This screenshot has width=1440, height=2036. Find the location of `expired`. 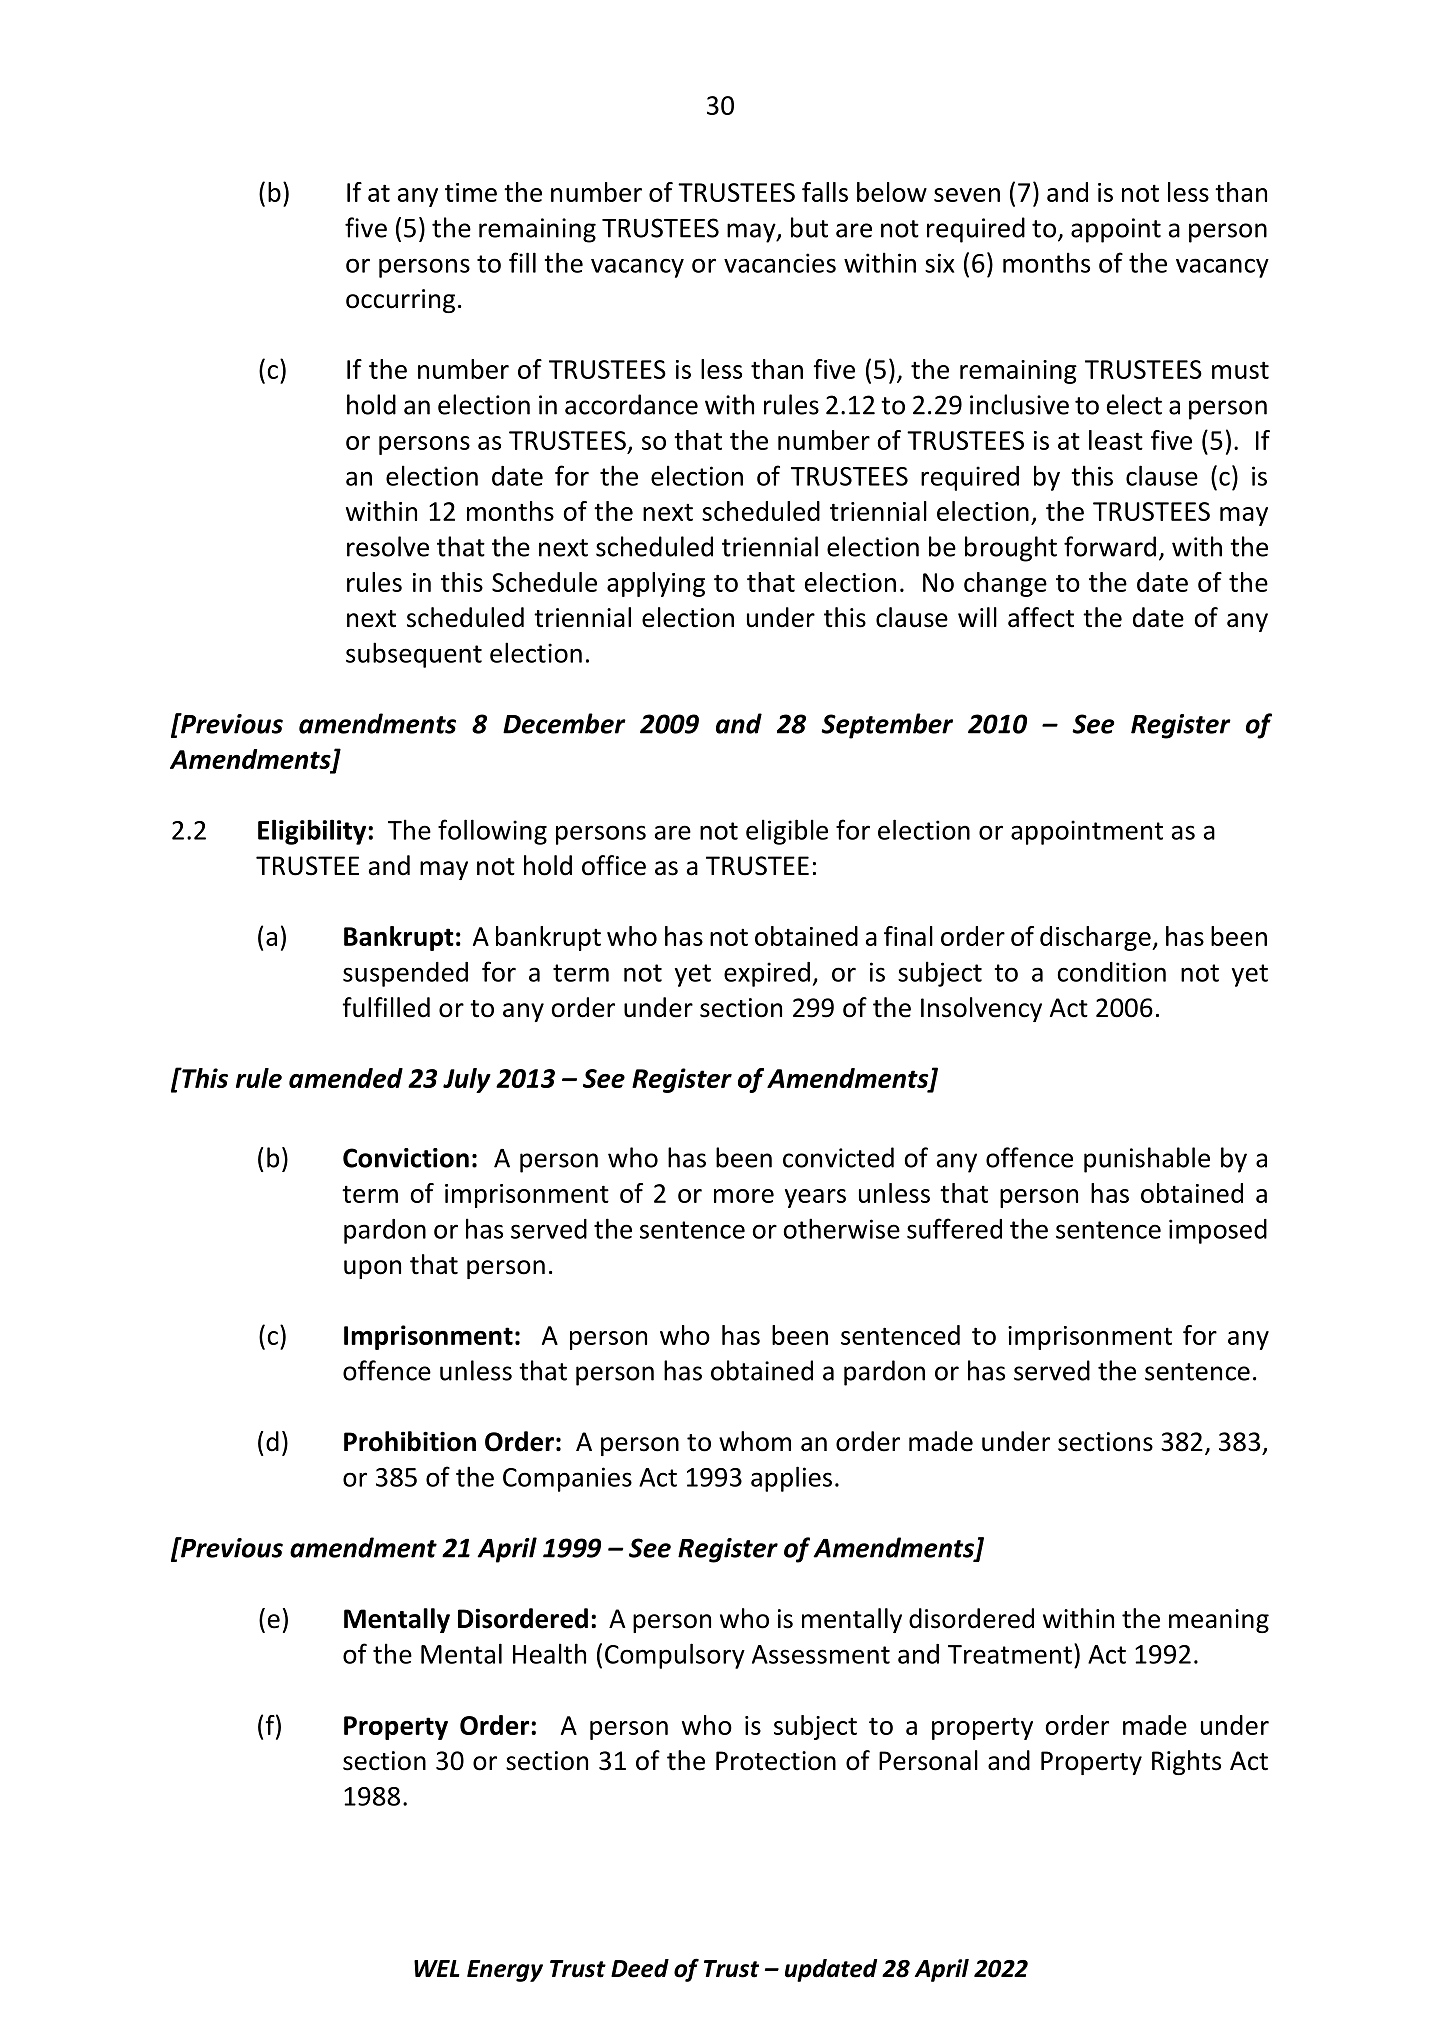

expired is located at coordinates (767, 974).
